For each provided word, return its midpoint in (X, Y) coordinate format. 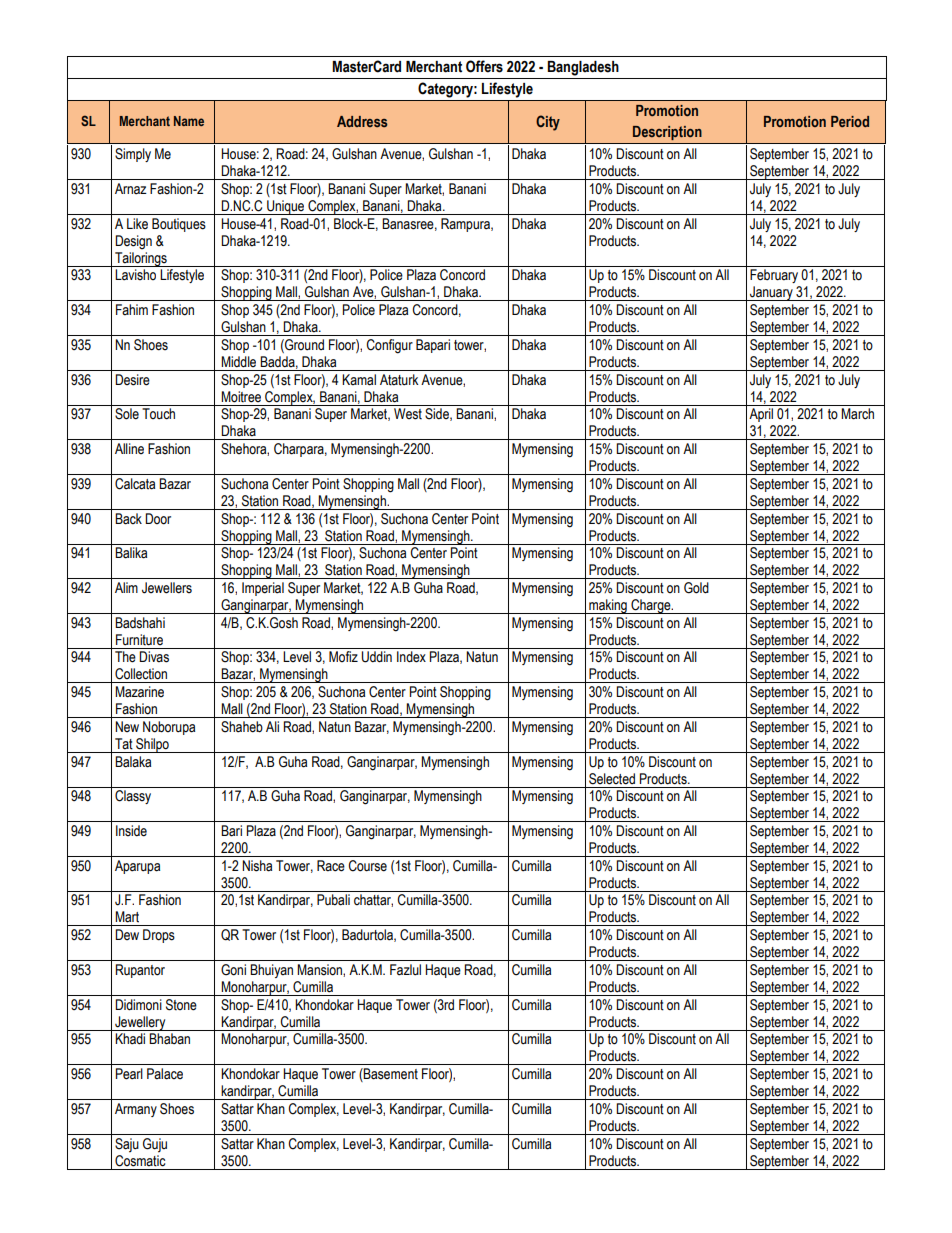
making (608, 606)
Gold (696, 588)
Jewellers (167, 588)
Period (850, 121)
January (771, 293)
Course (367, 866)
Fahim (132, 310)
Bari (231, 831)
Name (189, 121)
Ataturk (399, 380)
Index (411, 657)
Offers (484, 66)
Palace (165, 1074)
